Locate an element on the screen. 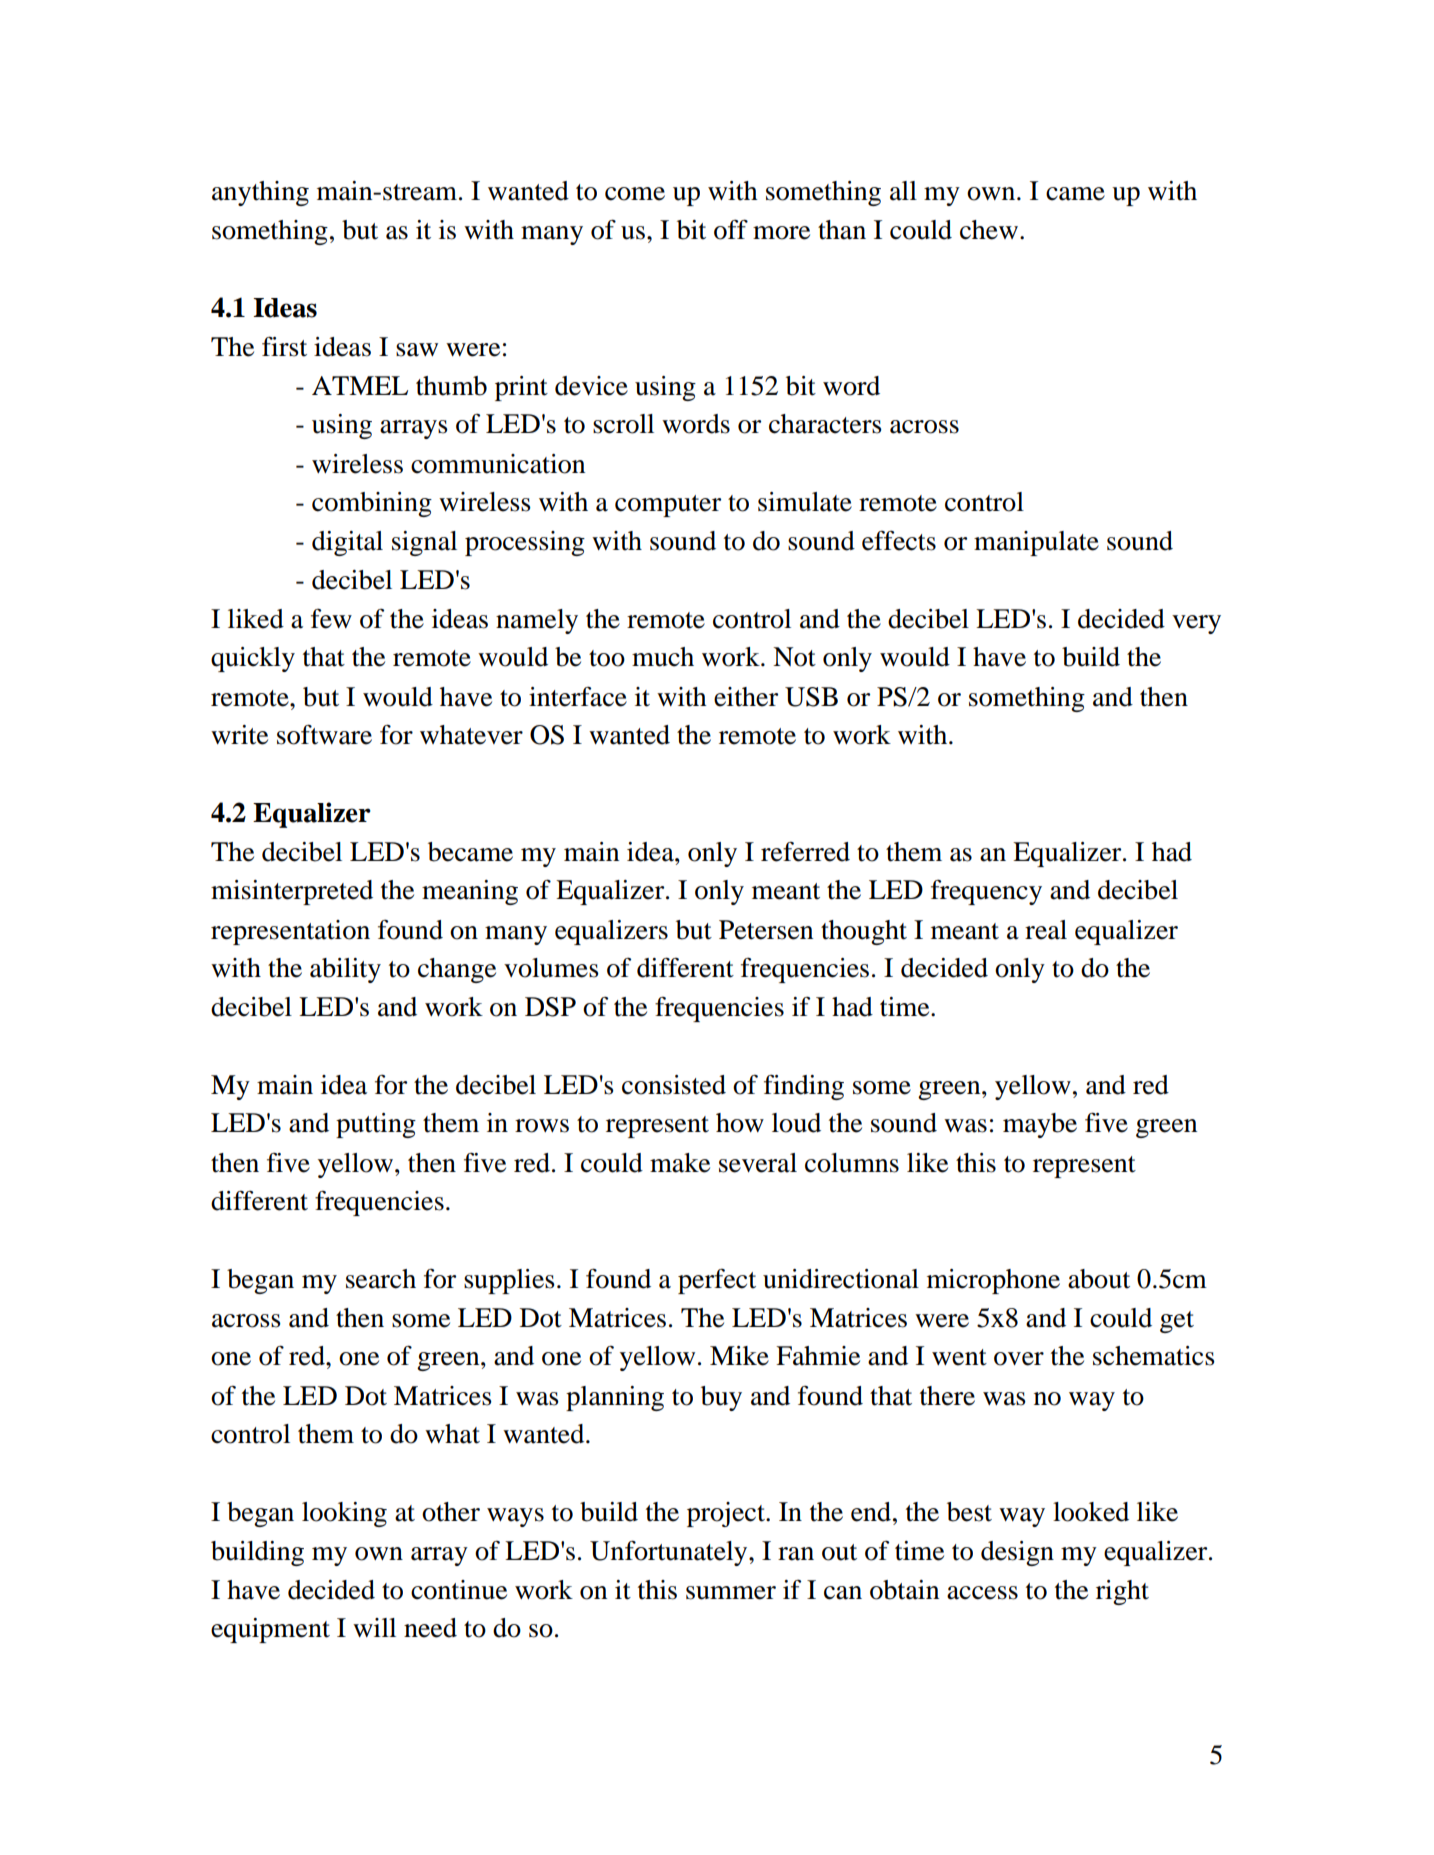 This screenshot has height=1855, width=1434. Petersen is located at coordinates (766, 930).
